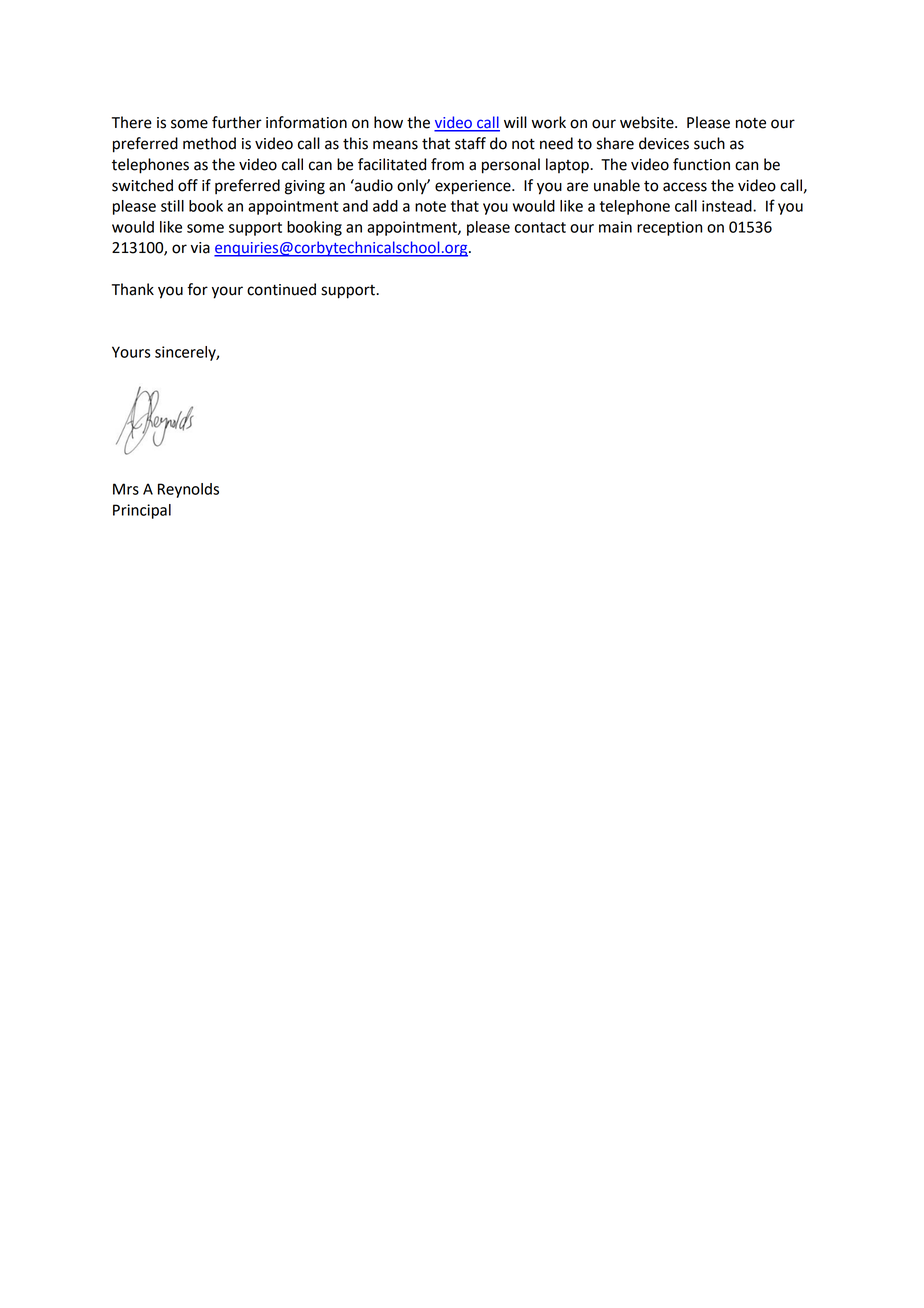  I want to click on reception, so click(669, 228).
